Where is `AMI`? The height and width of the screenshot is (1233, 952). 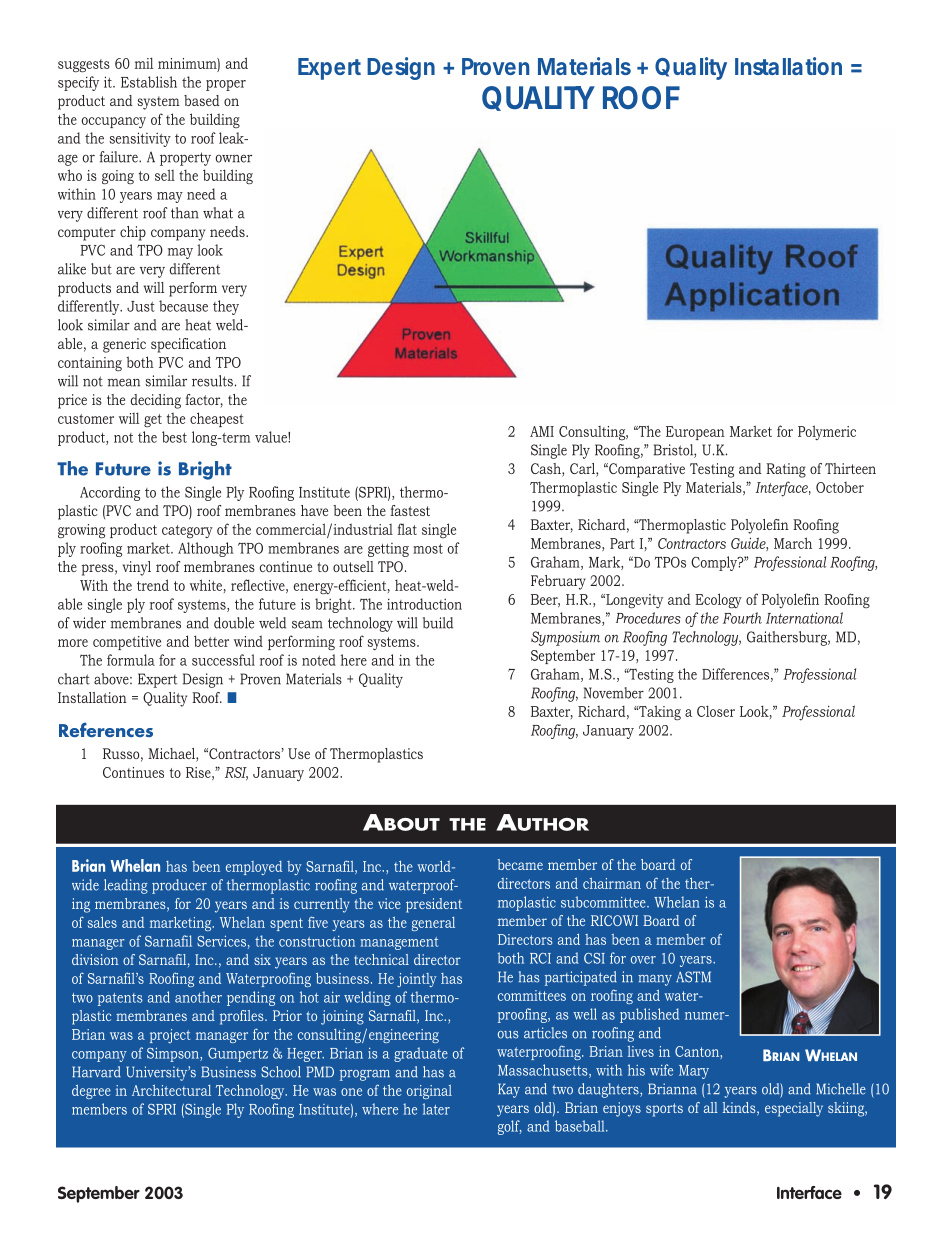 AMI is located at coordinates (542, 431).
